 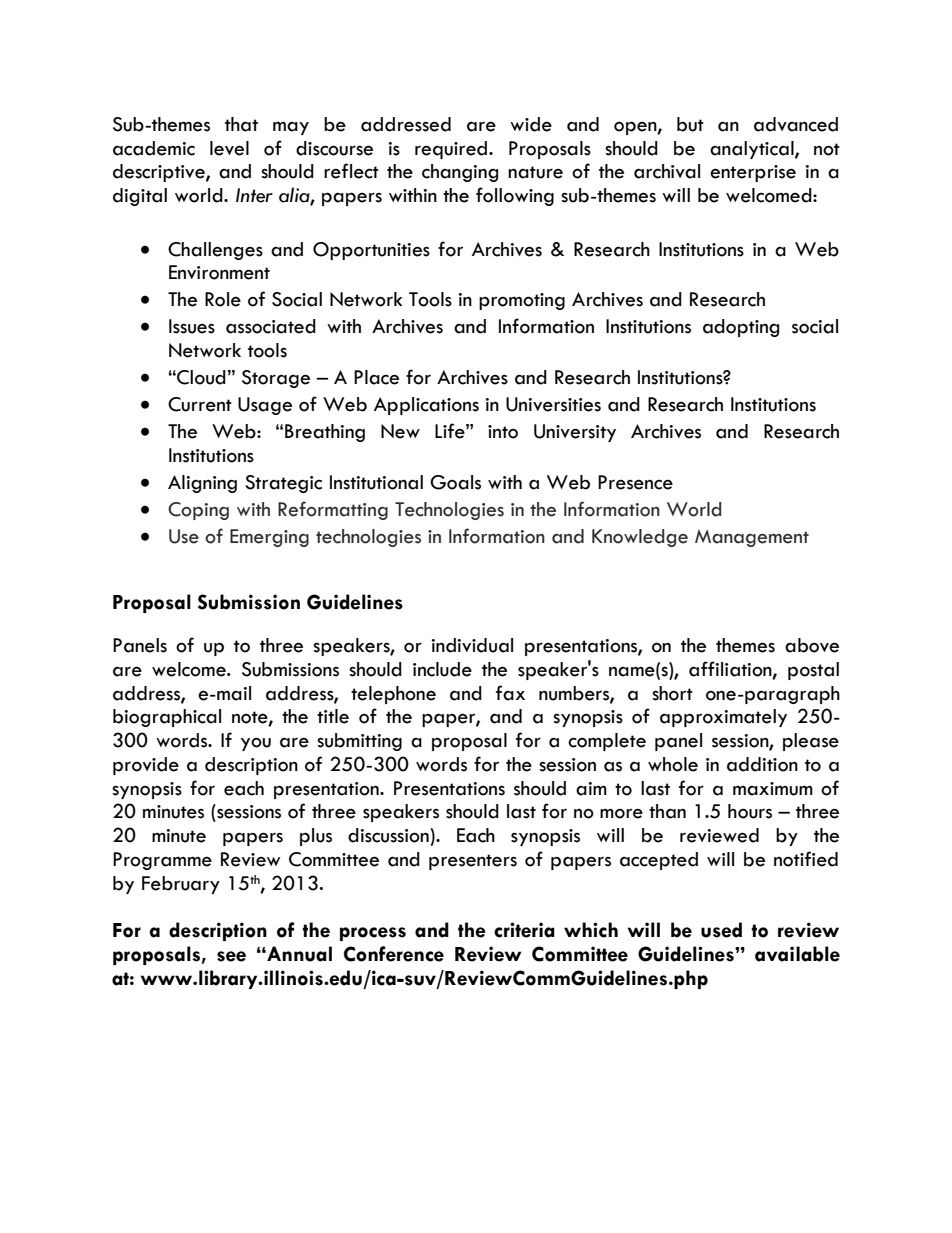 I want to click on enterprise, so click(x=753, y=173).
